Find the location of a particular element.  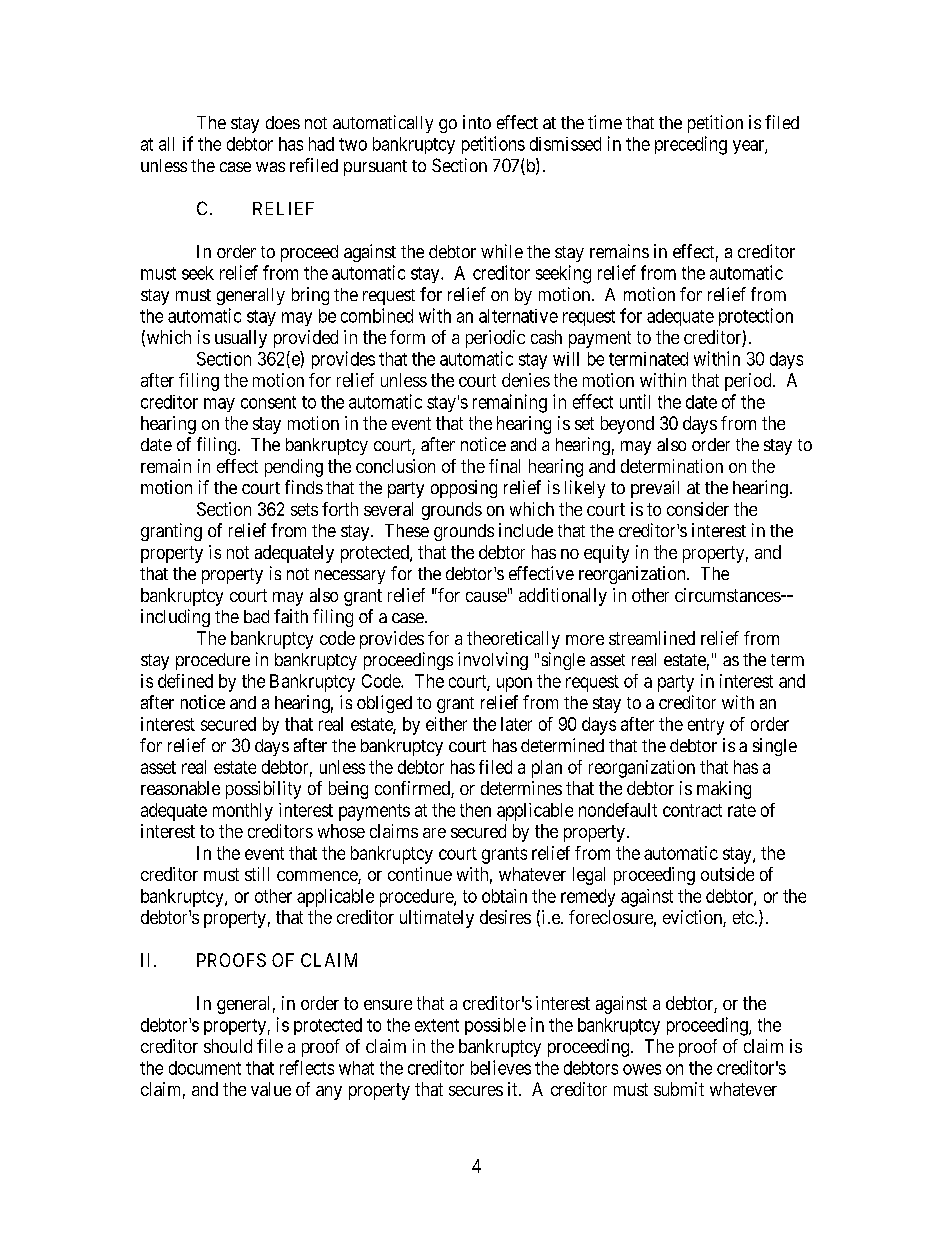

should is located at coordinates (228, 1046).
